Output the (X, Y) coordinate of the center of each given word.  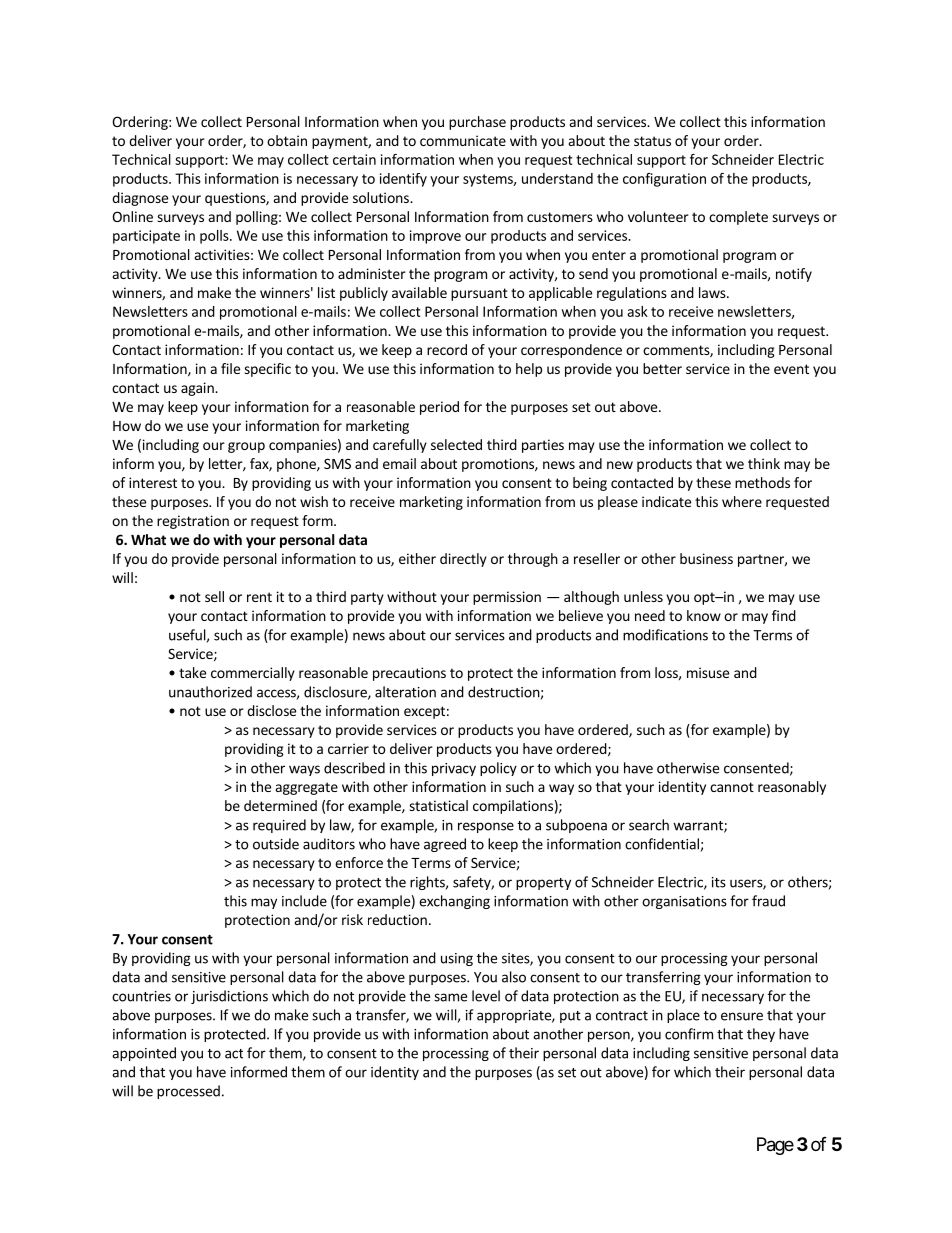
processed (188, 1092)
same (450, 997)
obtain (287, 140)
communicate (463, 140)
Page (775, 1146)
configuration (664, 180)
